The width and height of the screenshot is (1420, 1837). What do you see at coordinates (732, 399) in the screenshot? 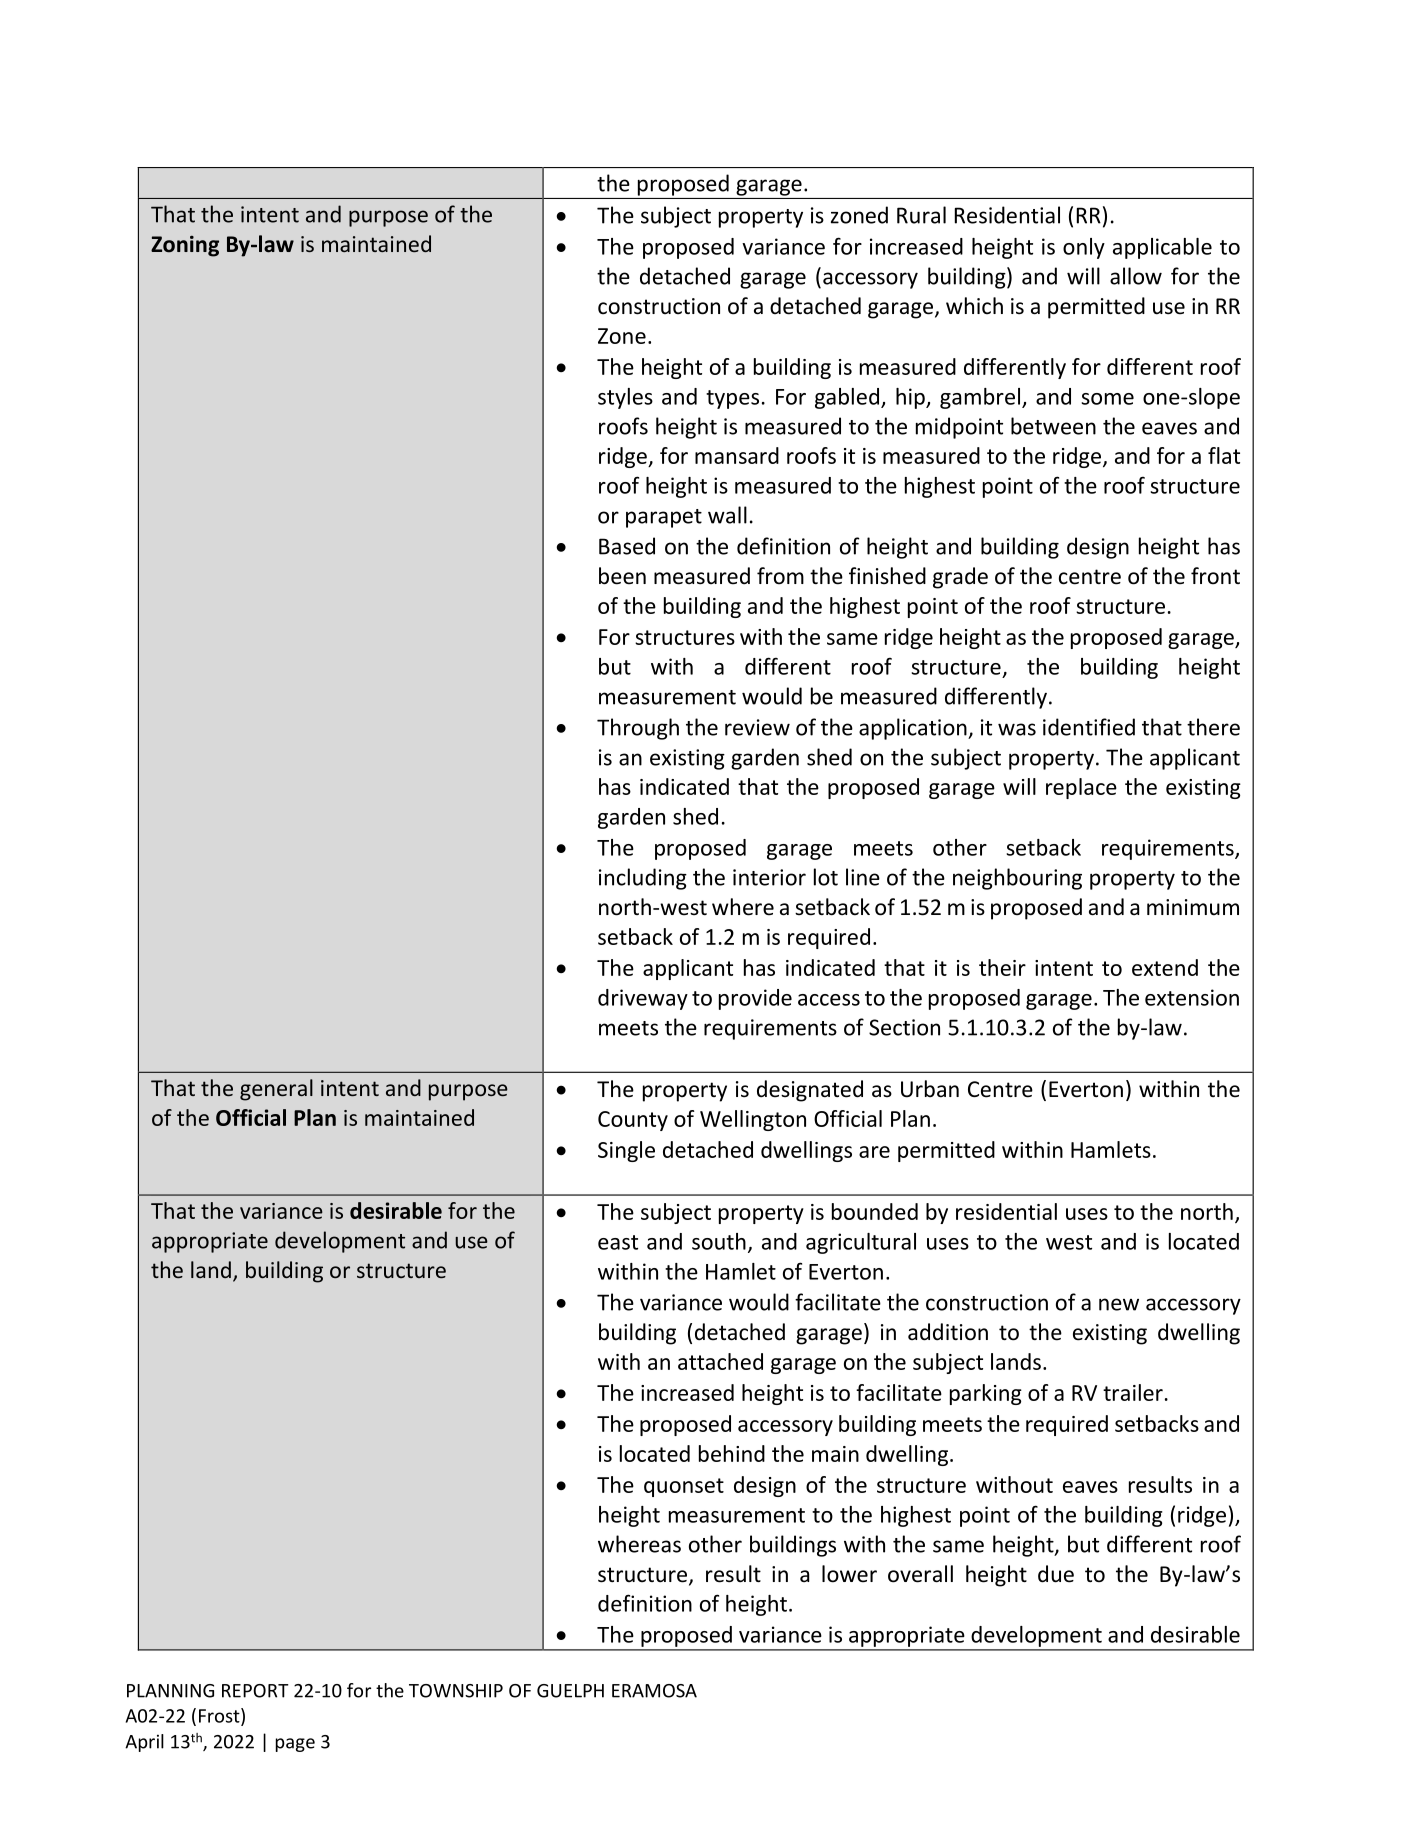
I see `types` at bounding box center [732, 399].
